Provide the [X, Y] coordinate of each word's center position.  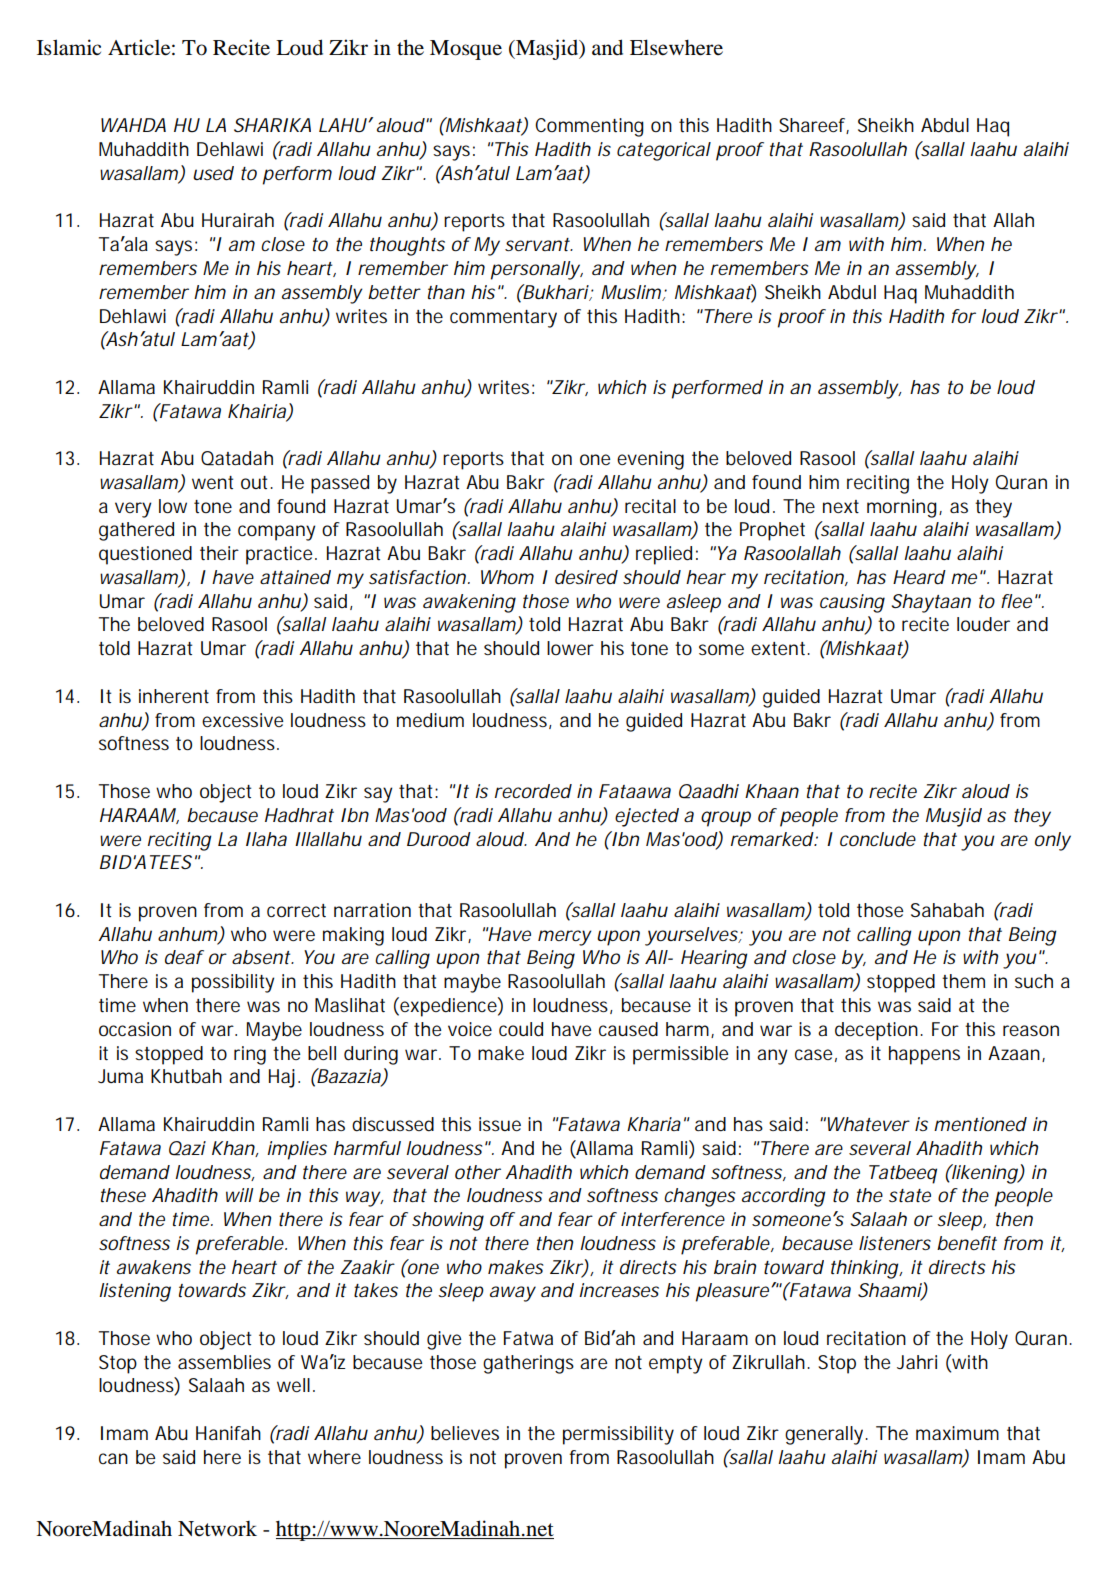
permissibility [618, 1435]
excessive [243, 720]
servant [538, 244]
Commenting [589, 127]
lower [570, 648]
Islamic [69, 47]
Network [217, 1529]
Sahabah [947, 910]
